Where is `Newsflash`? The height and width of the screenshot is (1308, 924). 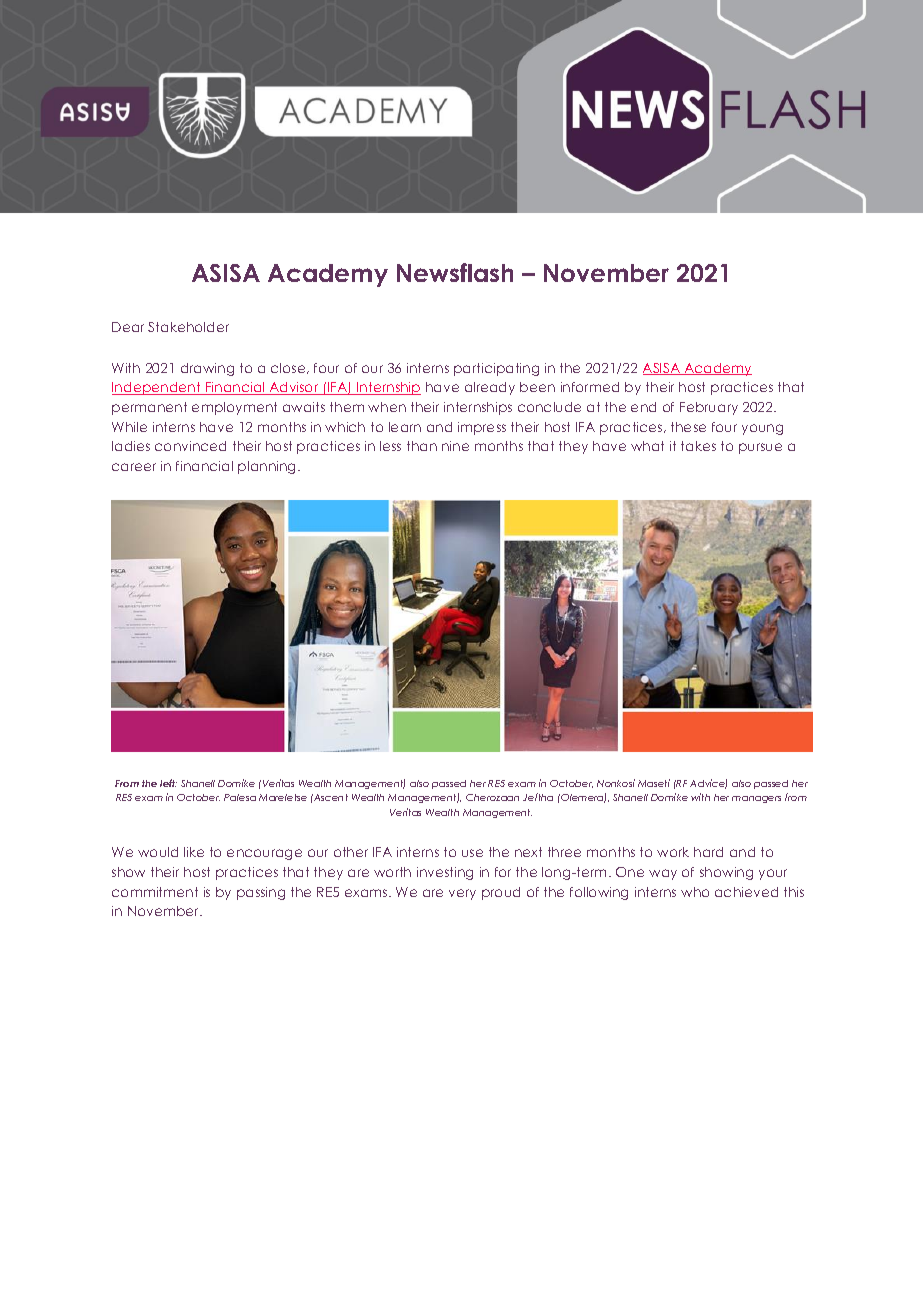 Newsflash is located at coordinates (455, 272).
